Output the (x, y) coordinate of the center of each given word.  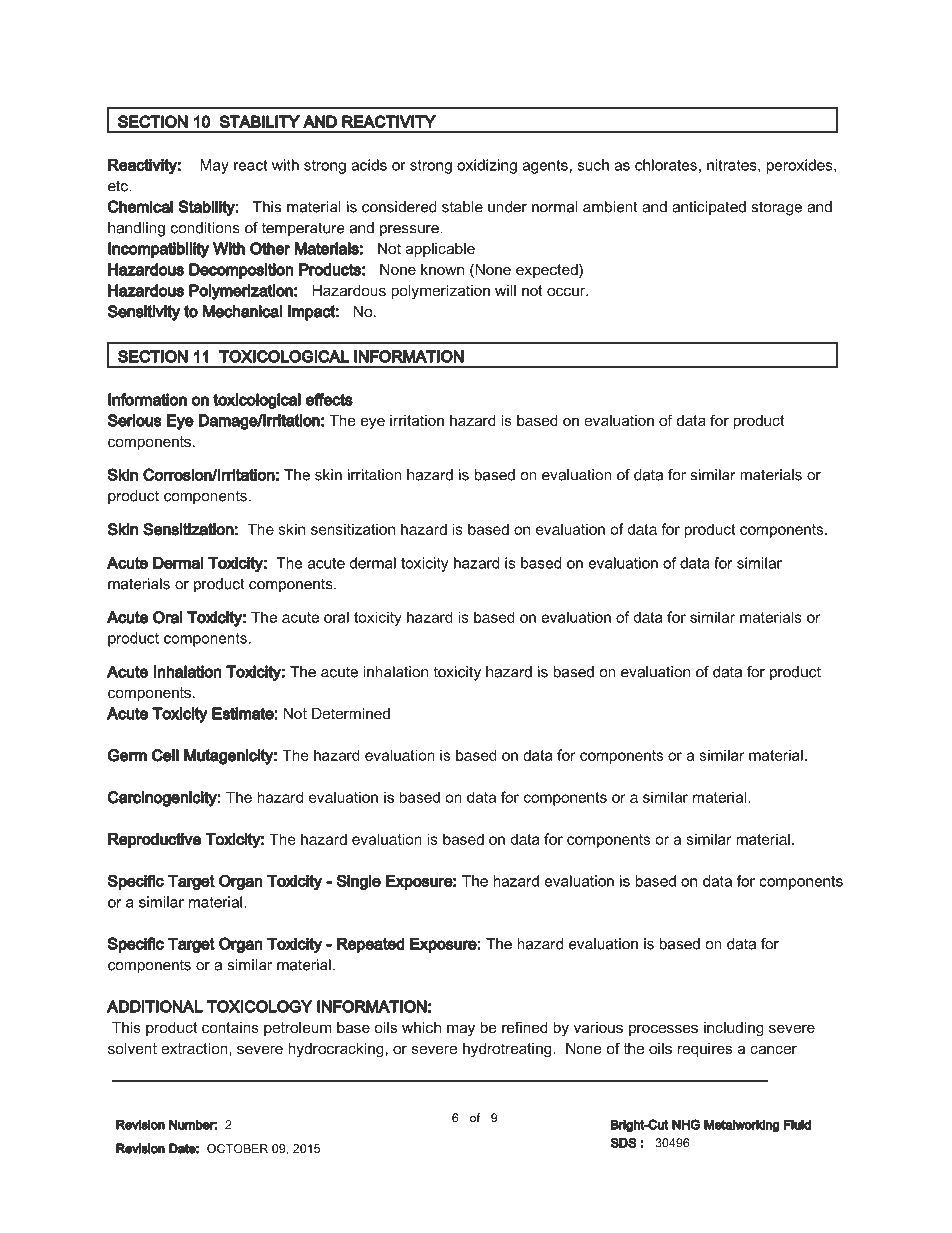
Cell (165, 755)
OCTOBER (237, 1148)
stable (462, 207)
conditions (205, 228)
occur (567, 291)
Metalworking (741, 1125)
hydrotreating (508, 1050)
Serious (134, 420)
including (734, 1029)
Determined (351, 713)
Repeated (371, 945)
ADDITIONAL (155, 1006)
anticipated (709, 208)
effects (329, 399)
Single (358, 882)
